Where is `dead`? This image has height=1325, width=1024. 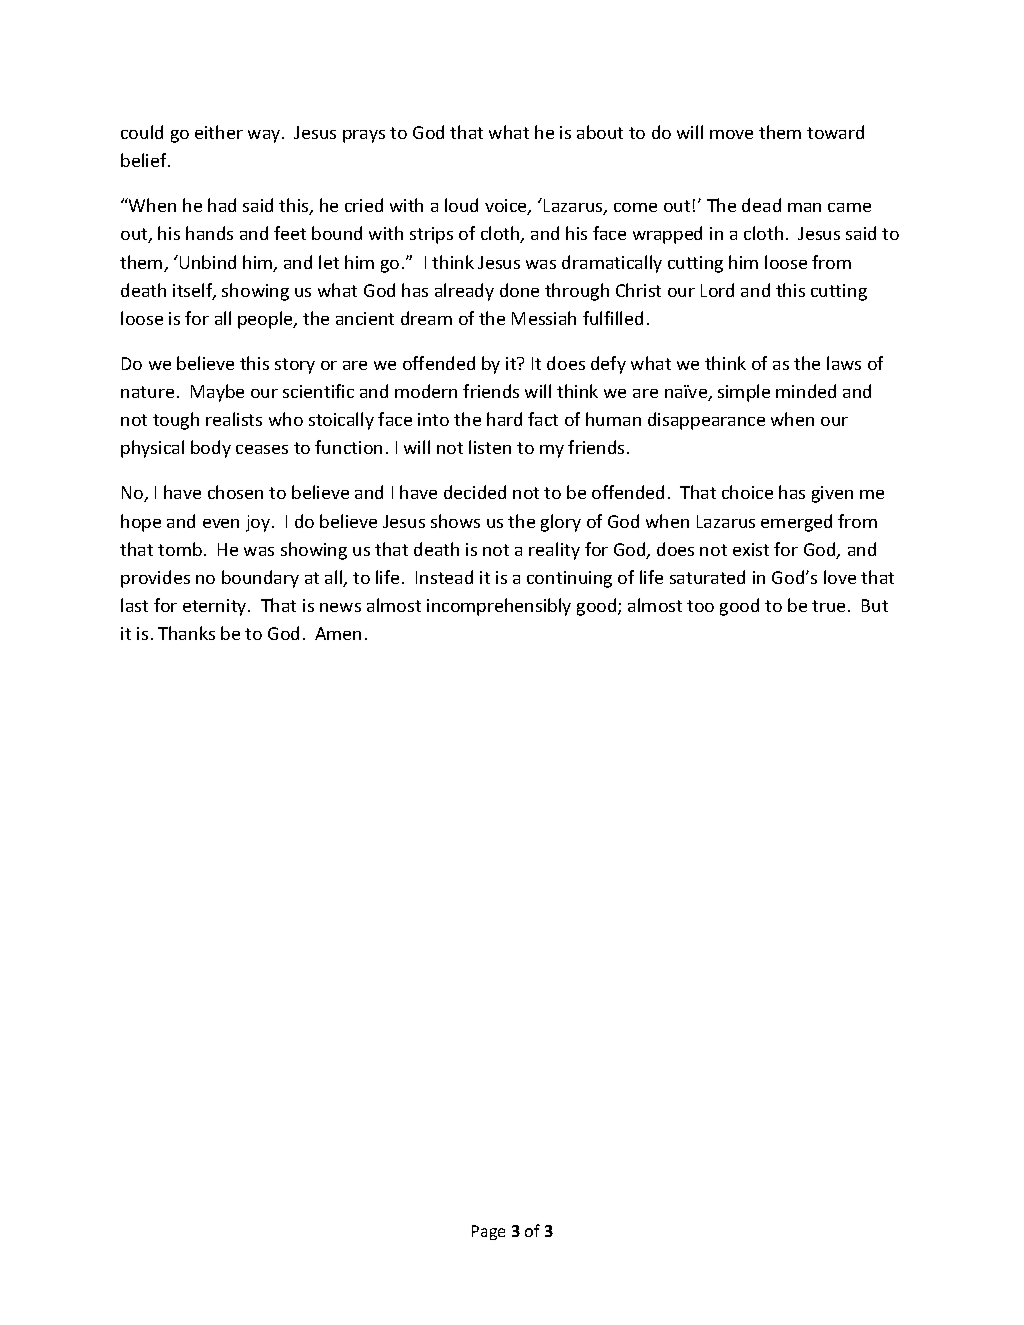
dead is located at coordinates (761, 205).
